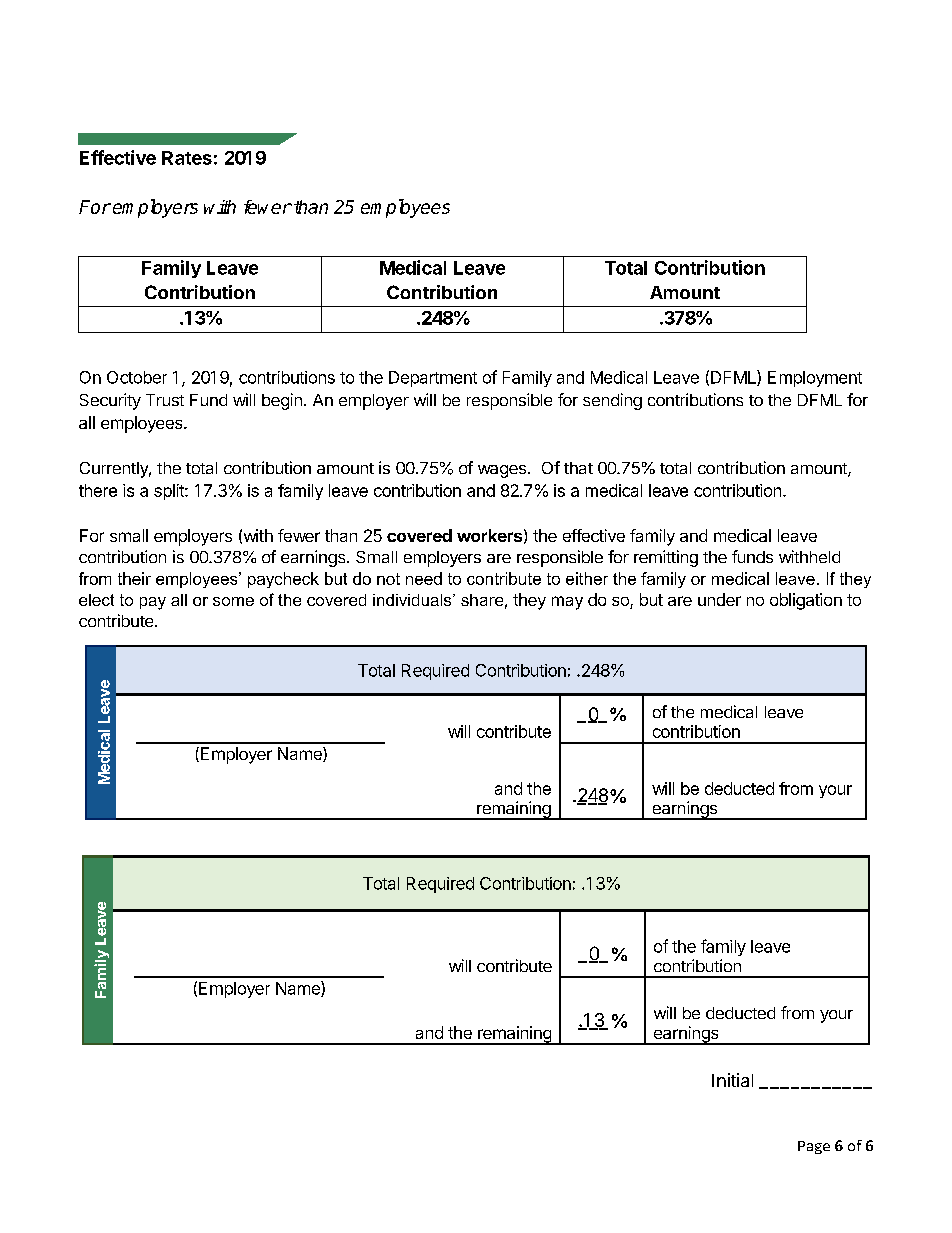  Describe the element at coordinates (806, 601) in the image. I see `obligation` at that location.
